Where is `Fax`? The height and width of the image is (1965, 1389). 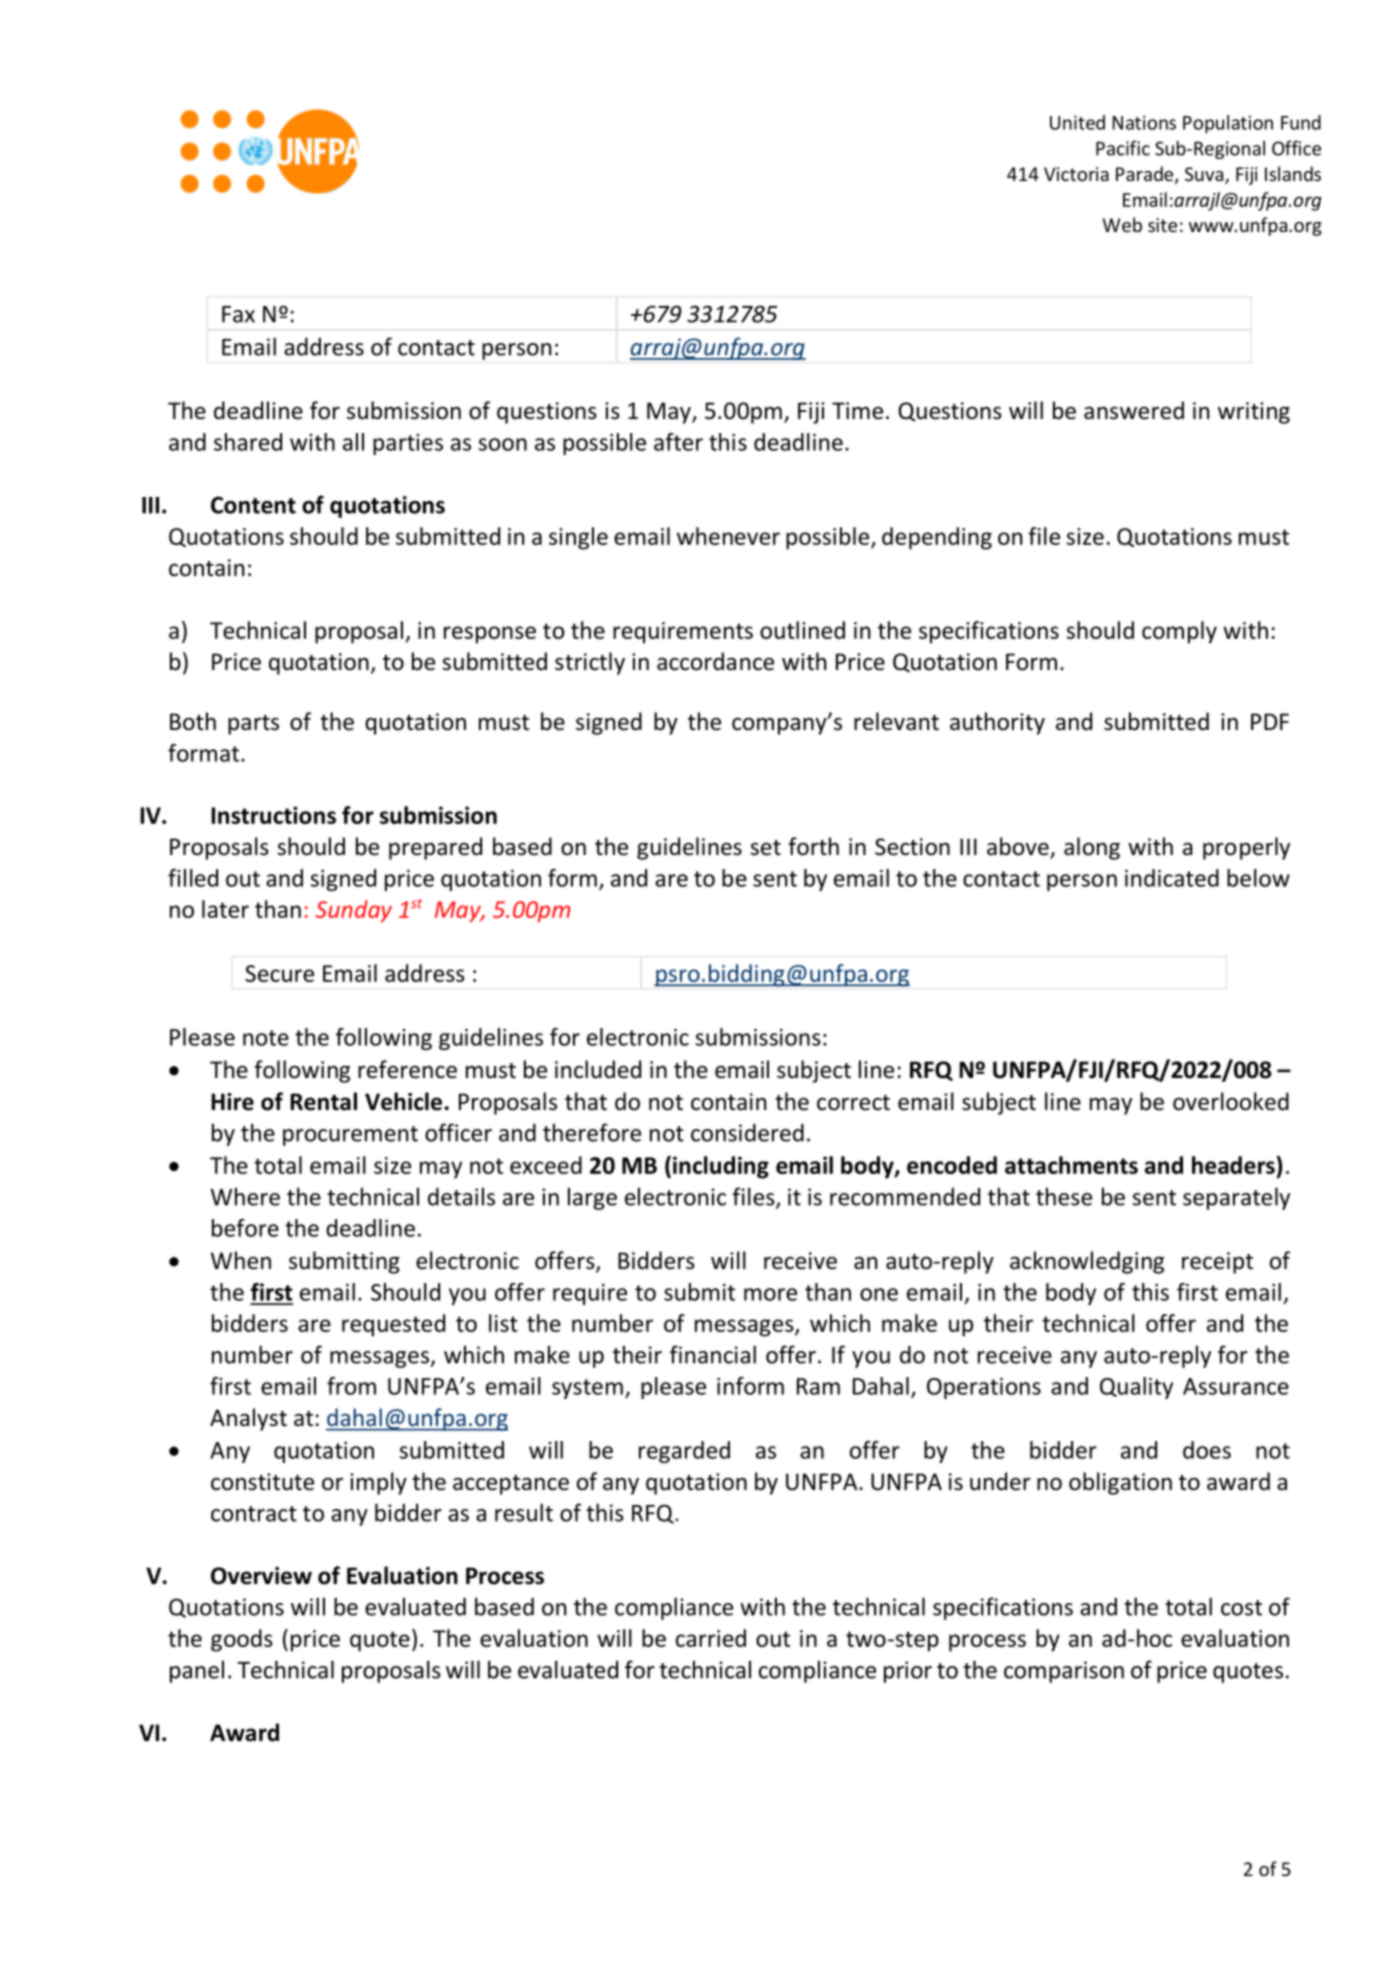
Fax is located at coordinates (238, 314).
